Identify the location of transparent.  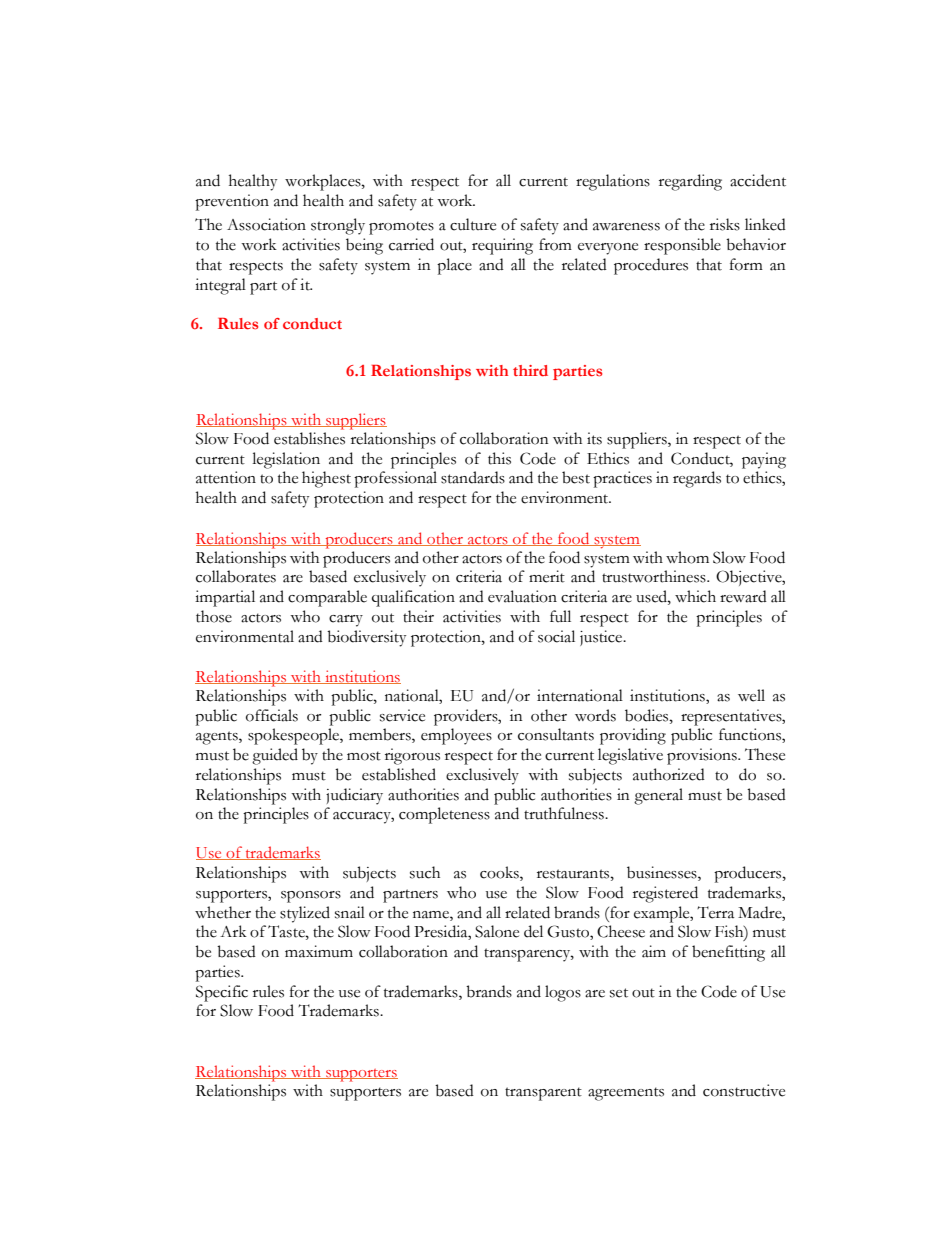
(543, 1094).
